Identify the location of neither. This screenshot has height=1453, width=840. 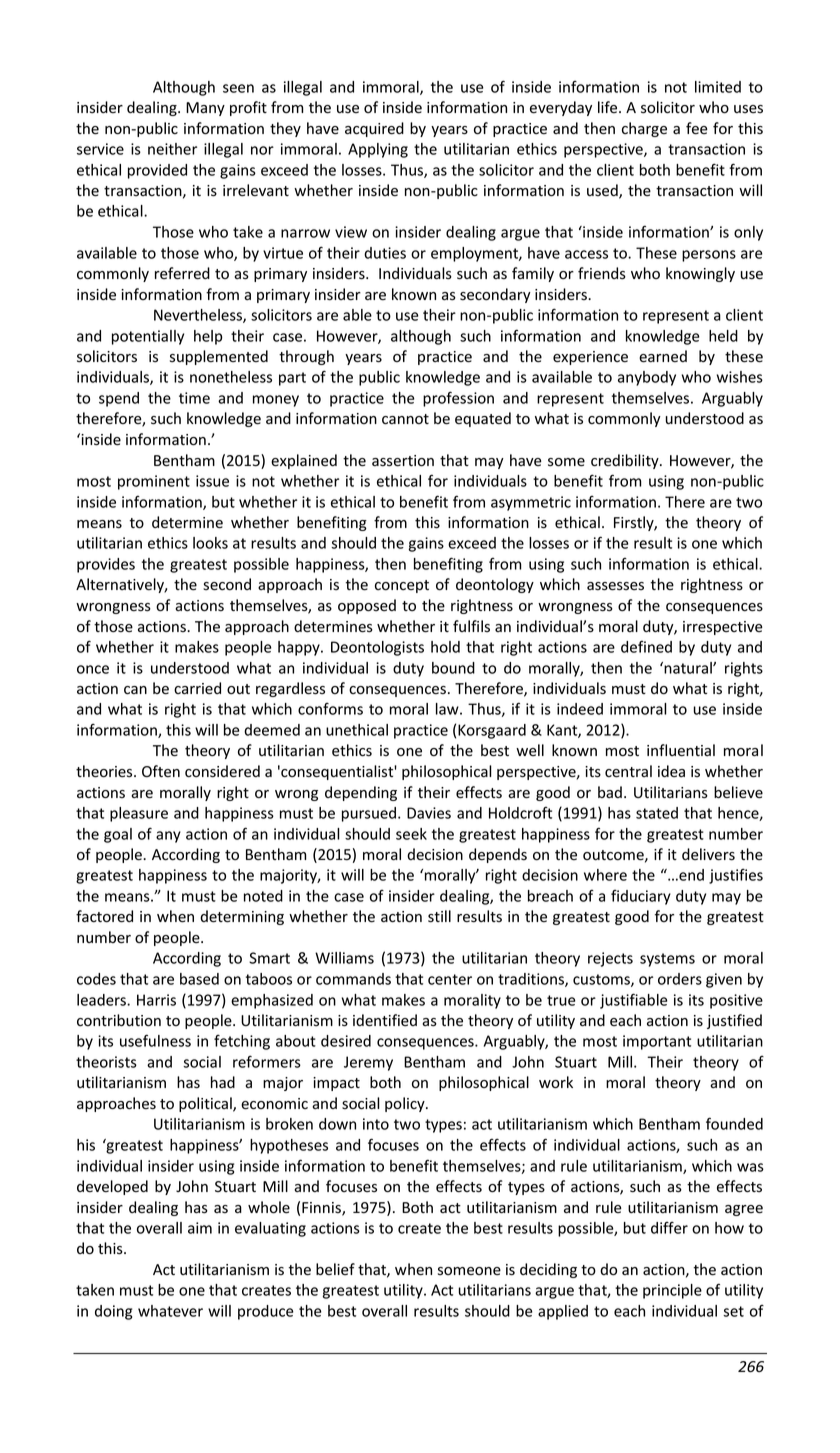
(172, 149).
